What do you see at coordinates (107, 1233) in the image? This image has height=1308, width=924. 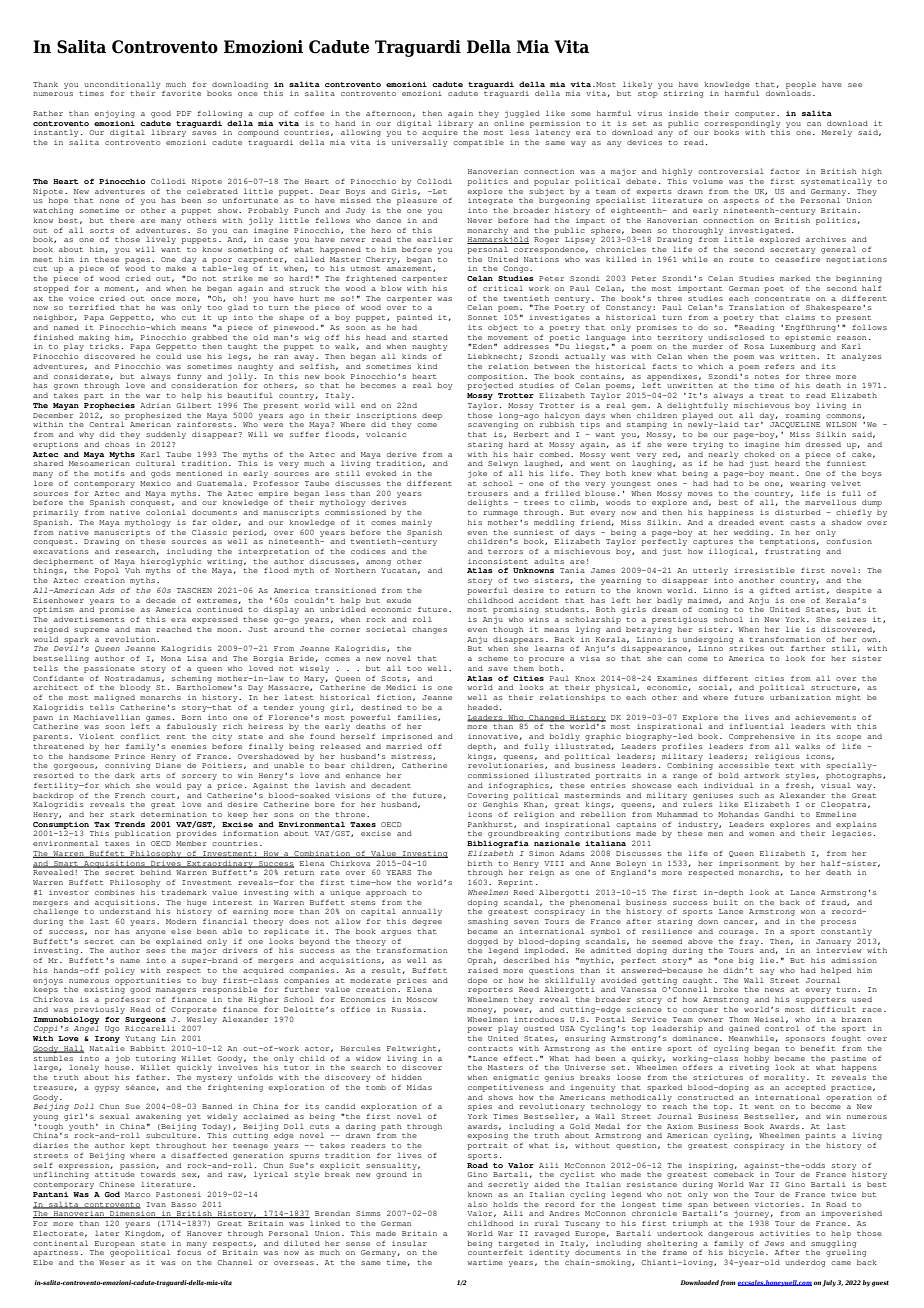 I see `later` at bounding box center [107, 1233].
